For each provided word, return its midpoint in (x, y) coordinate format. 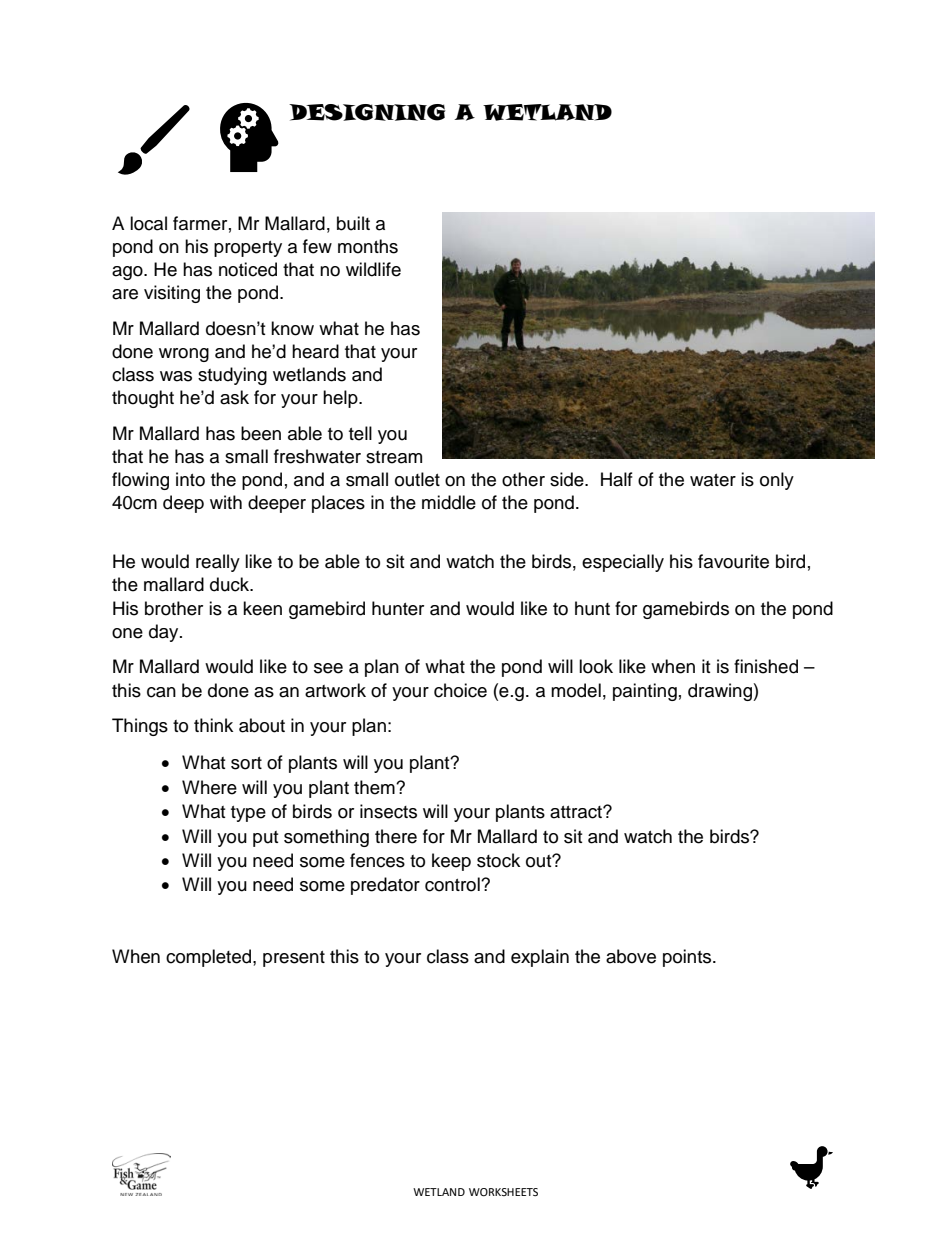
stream (394, 457)
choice (460, 690)
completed (210, 958)
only (777, 481)
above (631, 956)
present (294, 959)
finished (766, 666)
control (453, 884)
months (368, 246)
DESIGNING (367, 112)
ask (234, 397)
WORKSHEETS (503, 1192)
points (688, 958)
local (148, 223)
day (165, 633)
